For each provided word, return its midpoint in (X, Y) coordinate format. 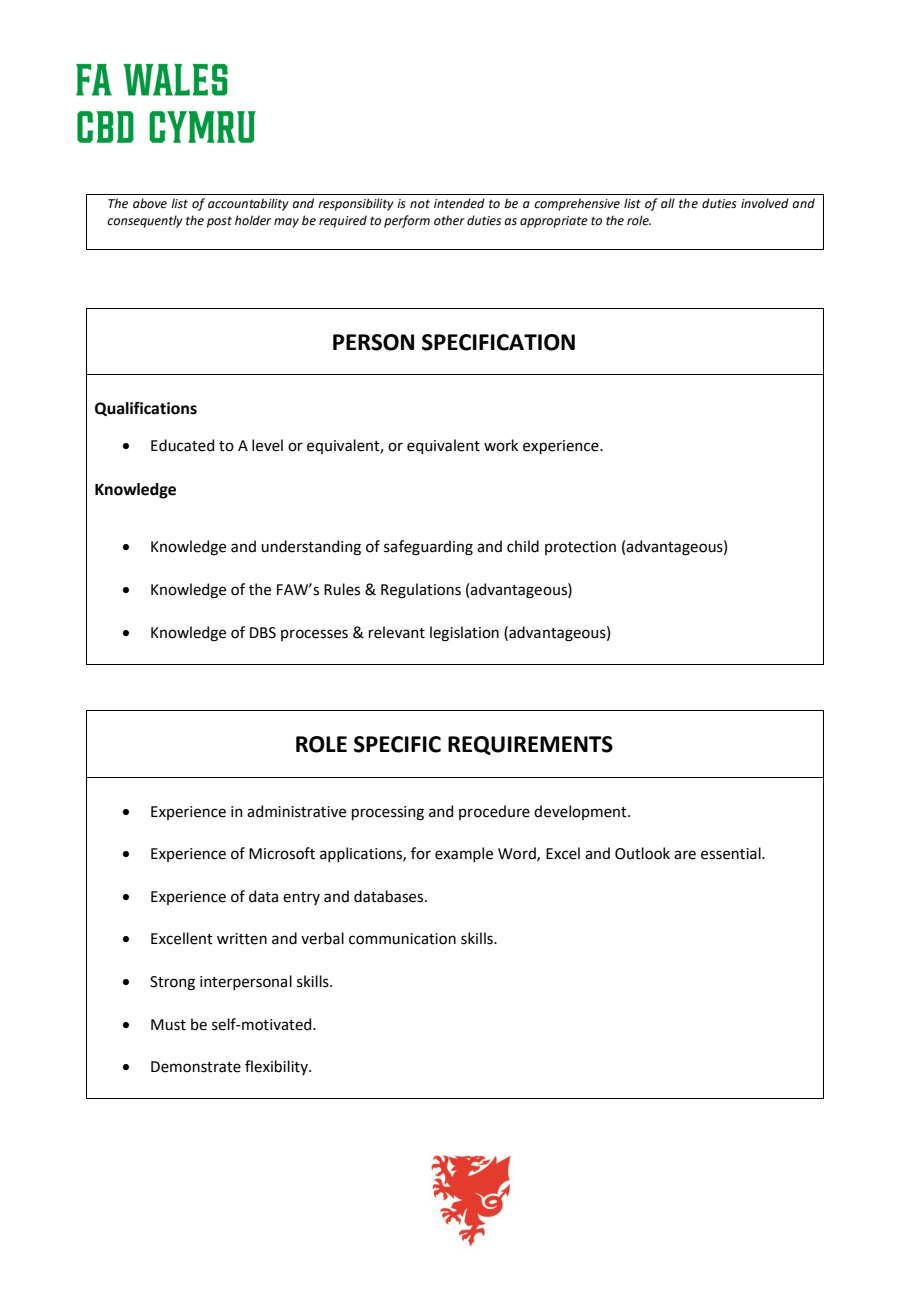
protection (580, 548)
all (668, 203)
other (449, 220)
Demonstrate (196, 1067)
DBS (263, 633)
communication (402, 939)
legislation (464, 634)
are (685, 855)
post (219, 222)
